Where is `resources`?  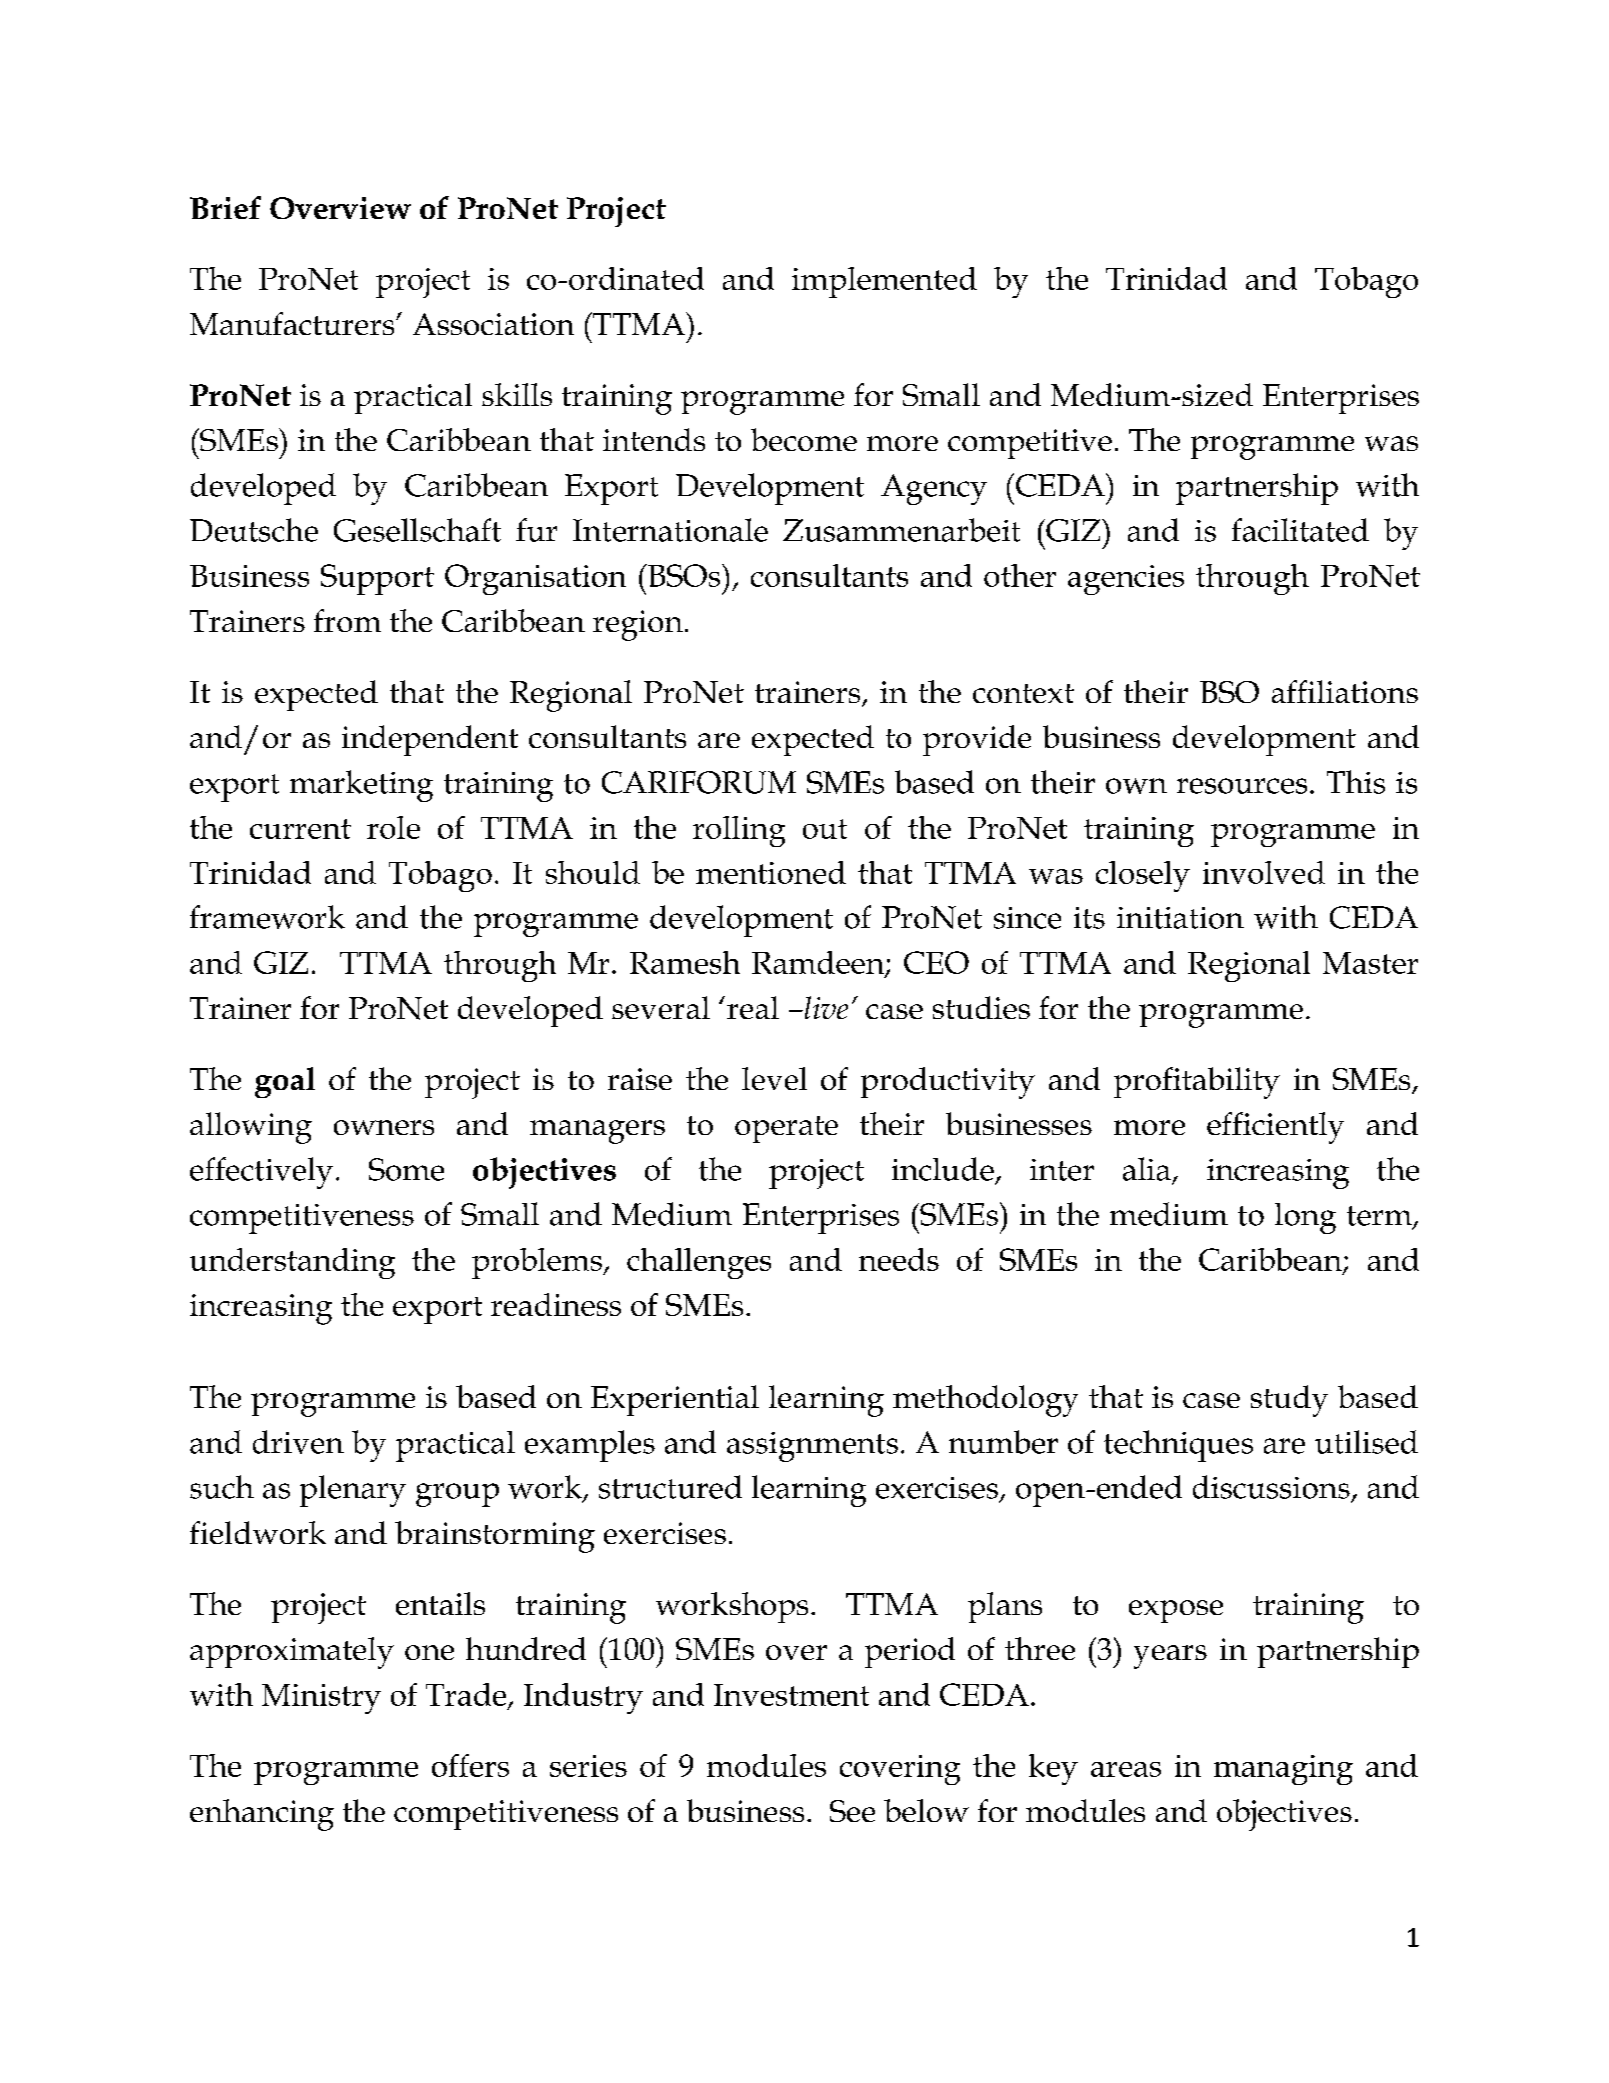 resources is located at coordinates (1242, 786).
